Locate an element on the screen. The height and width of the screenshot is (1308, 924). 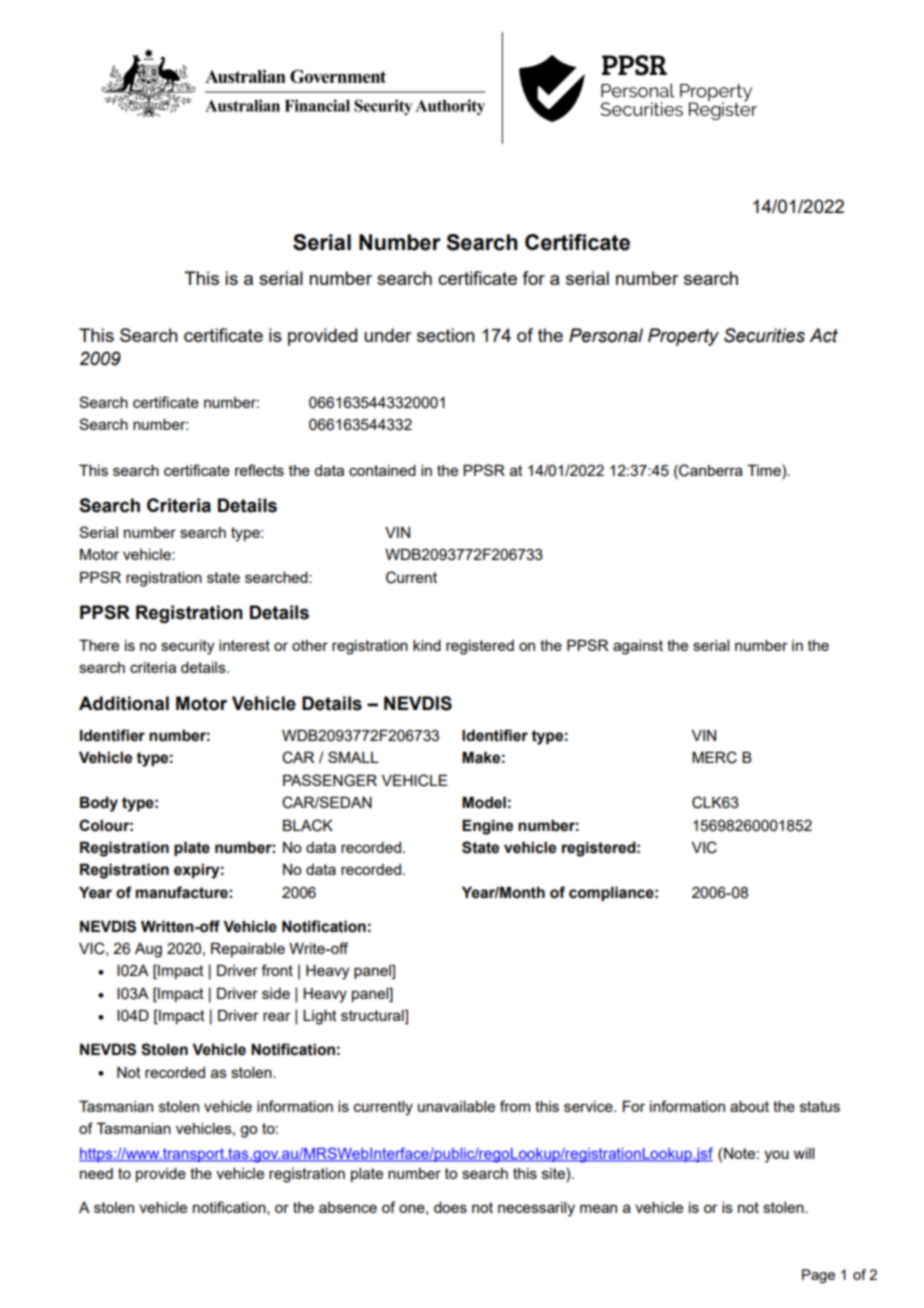
about is located at coordinates (749, 1106).
